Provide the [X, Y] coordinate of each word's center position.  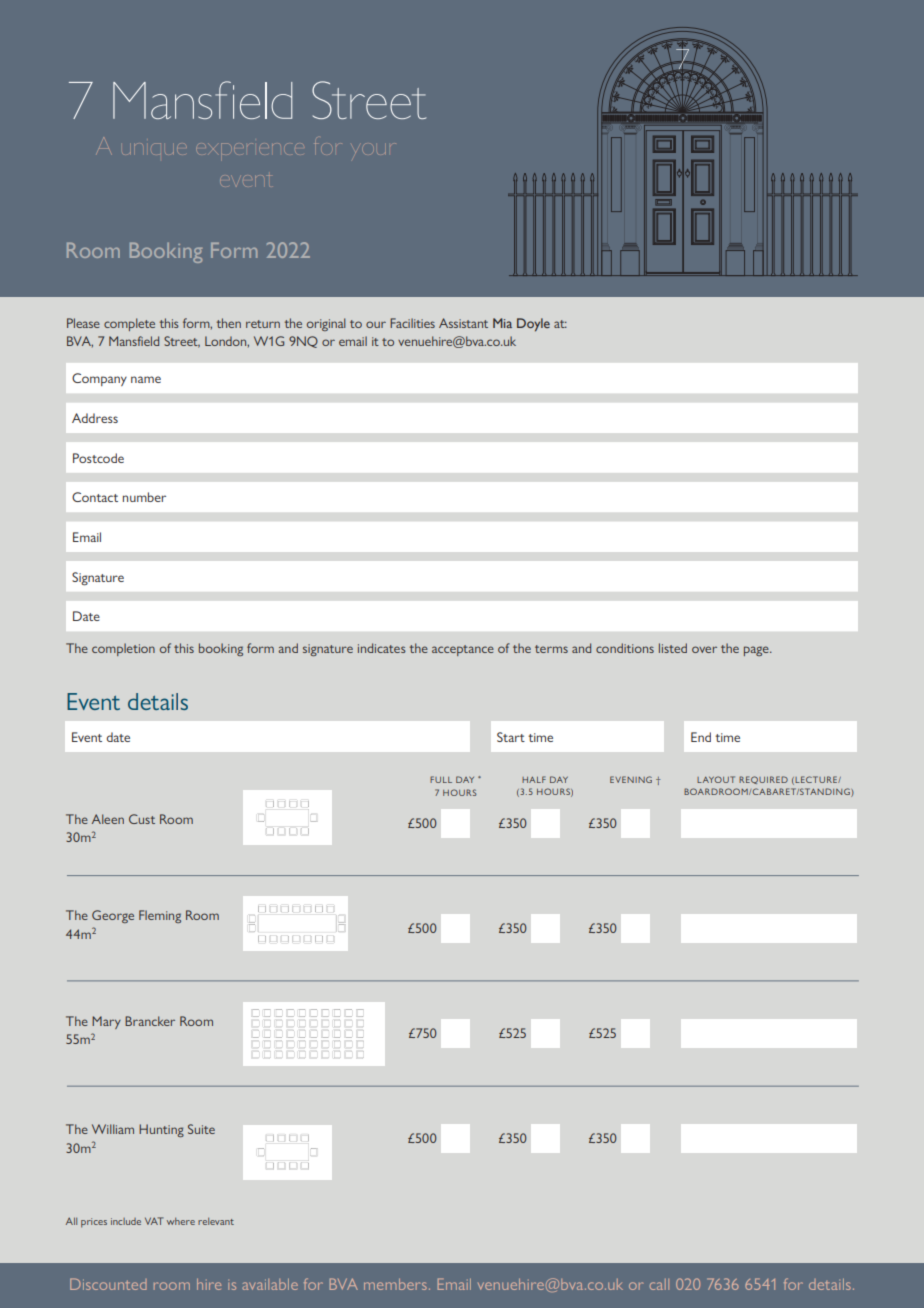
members [395, 1284]
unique [152, 148]
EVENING [631, 779]
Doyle [533, 325]
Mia [502, 323]
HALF [534, 779]
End [701, 737]
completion [123, 649]
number [144, 497]
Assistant [463, 323]
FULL [441, 779]
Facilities [412, 323]
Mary [106, 1022]
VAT [154, 1221]
